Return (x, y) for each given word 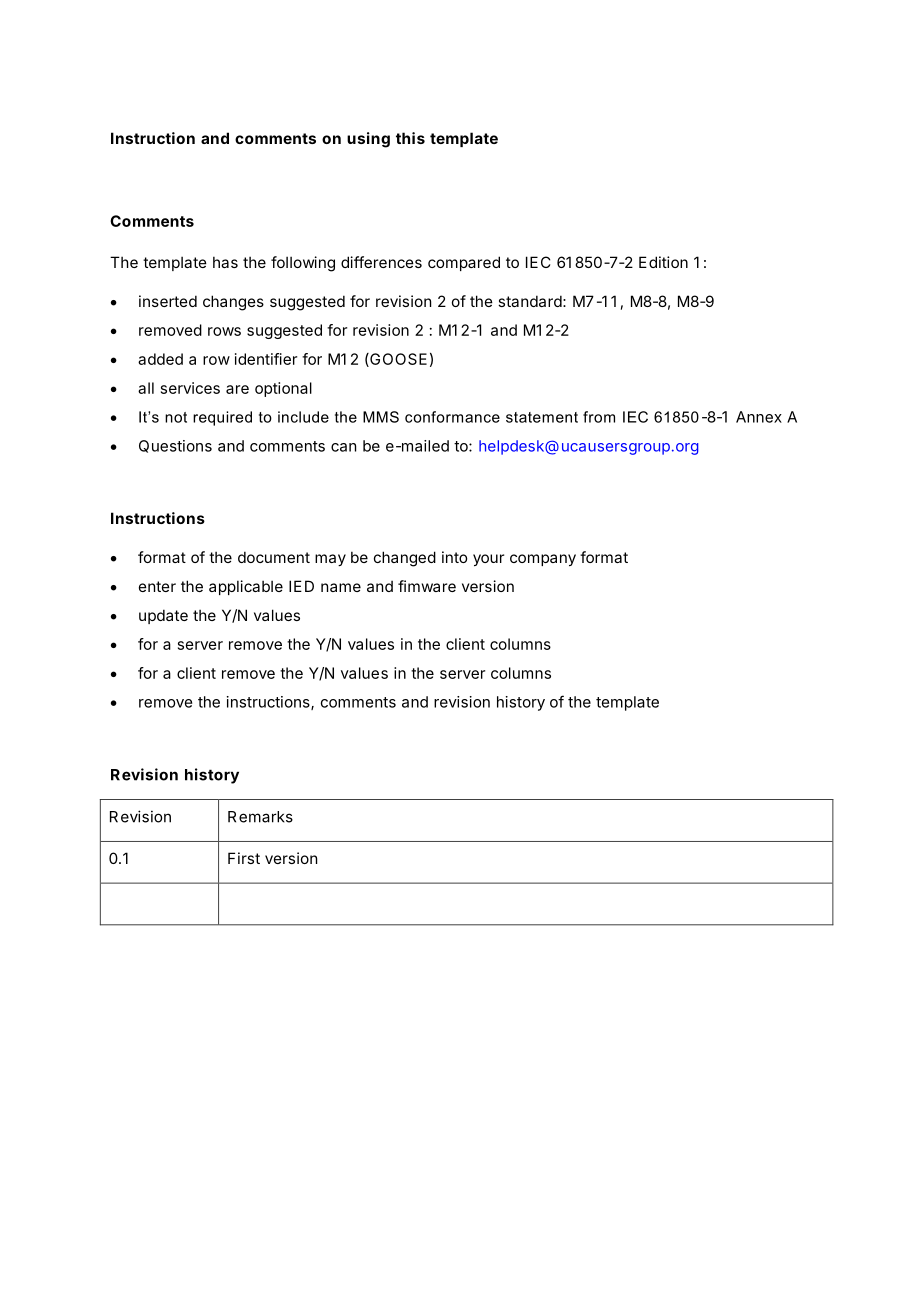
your (488, 560)
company (543, 560)
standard (530, 301)
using (368, 140)
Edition (663, 262)
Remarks (260, 817)
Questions (175, 446)
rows (224, 331)
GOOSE (397, 360)
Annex (759, 417)
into (454, 557)
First (244, 858)
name (341, 587)
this (410, 138)
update (163, 616)
